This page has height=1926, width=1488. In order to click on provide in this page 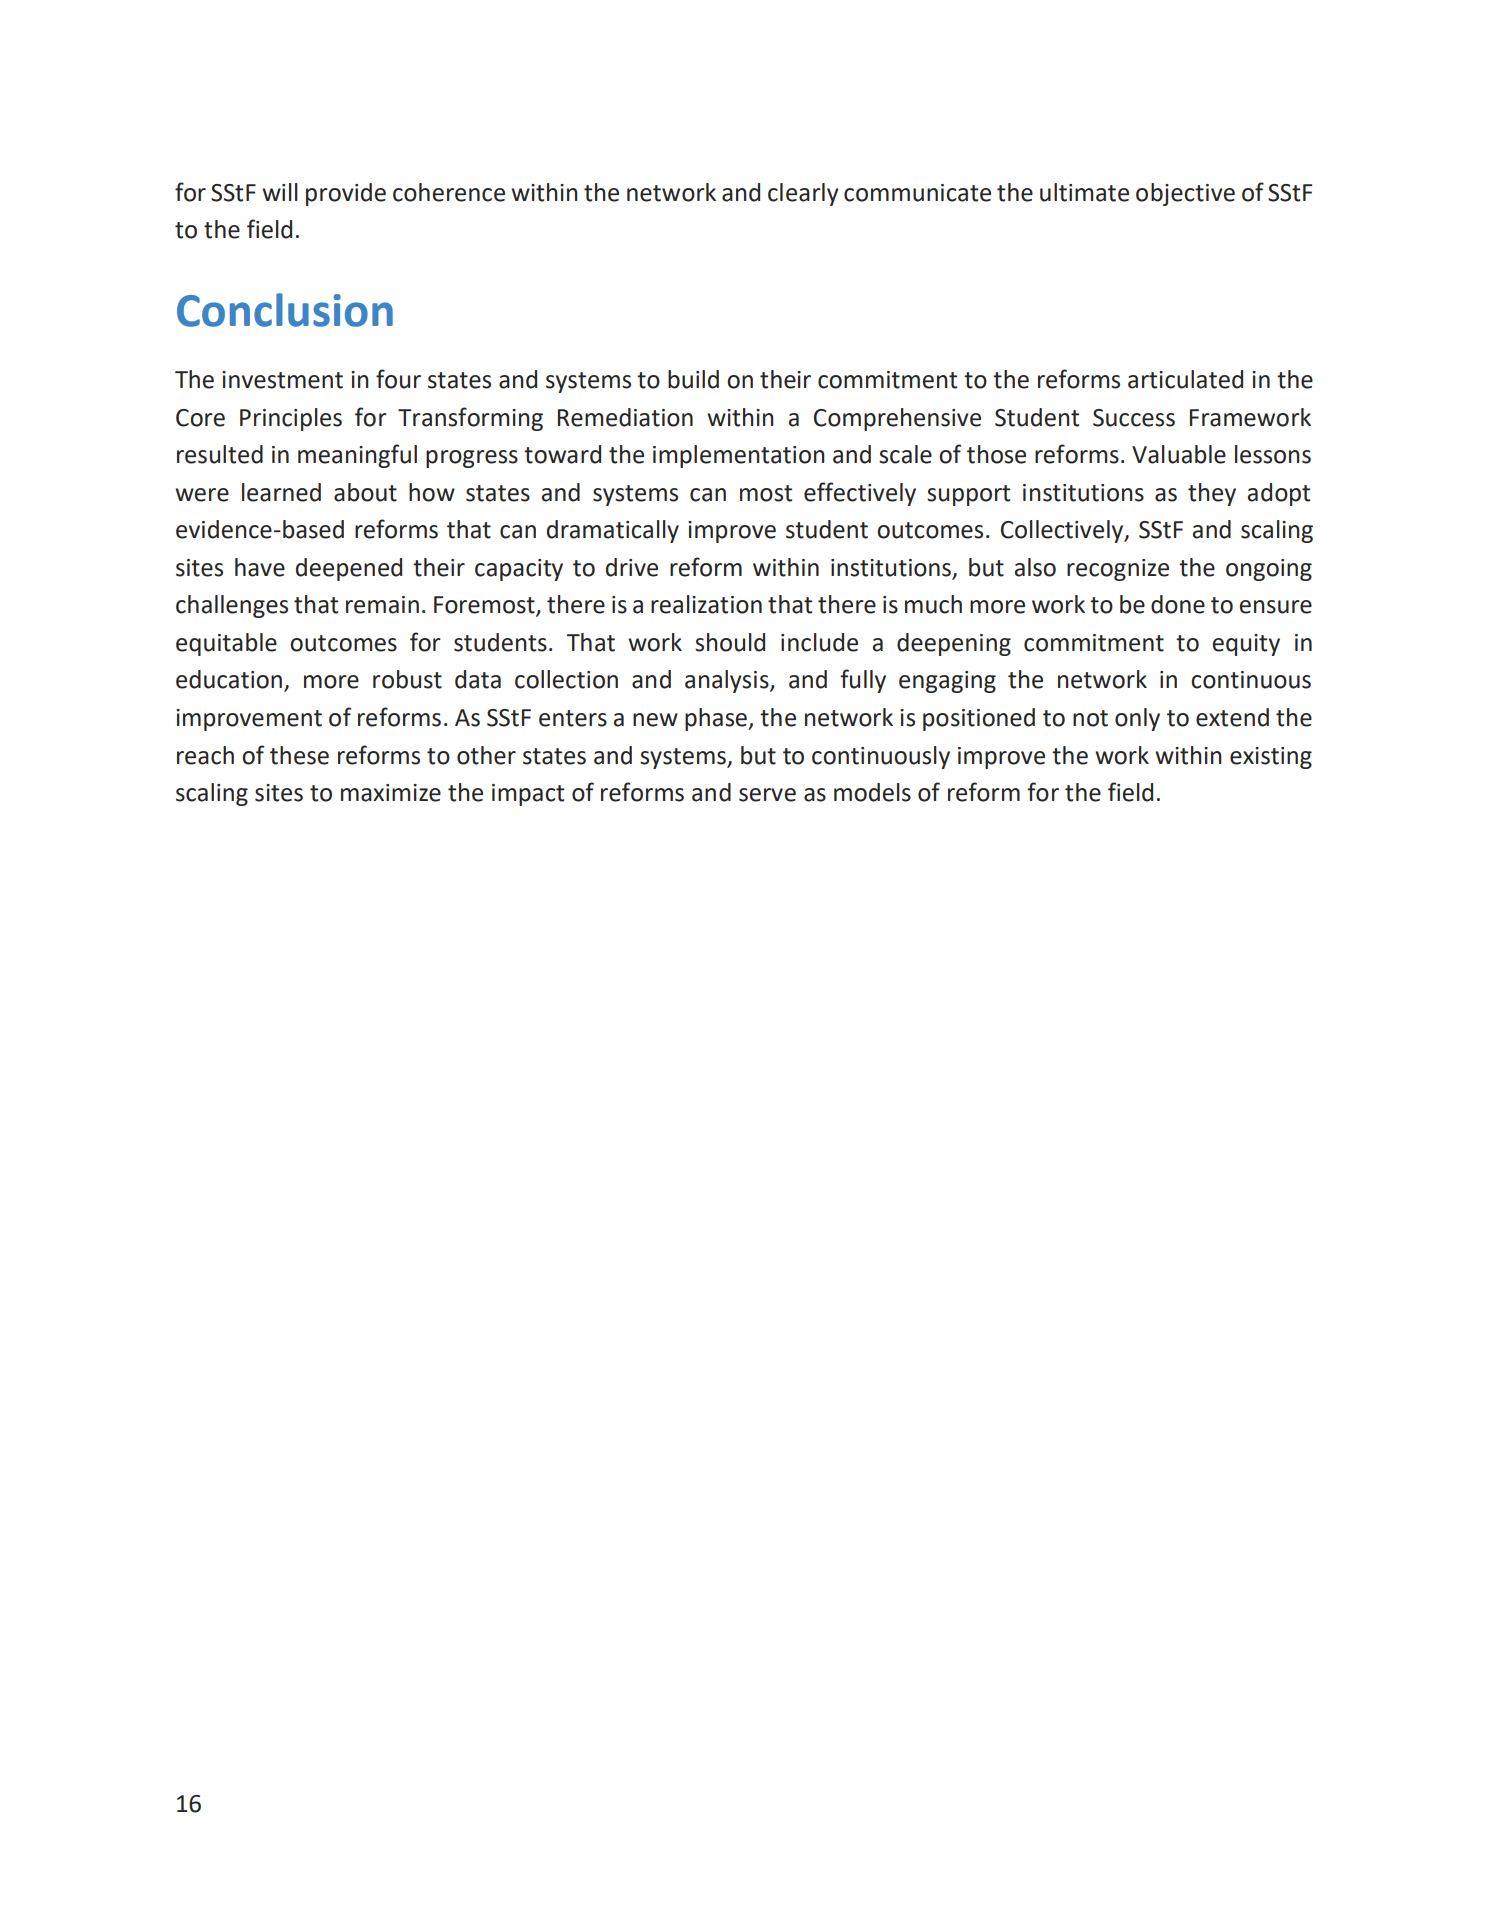, I will do `click(346, 194)`.
